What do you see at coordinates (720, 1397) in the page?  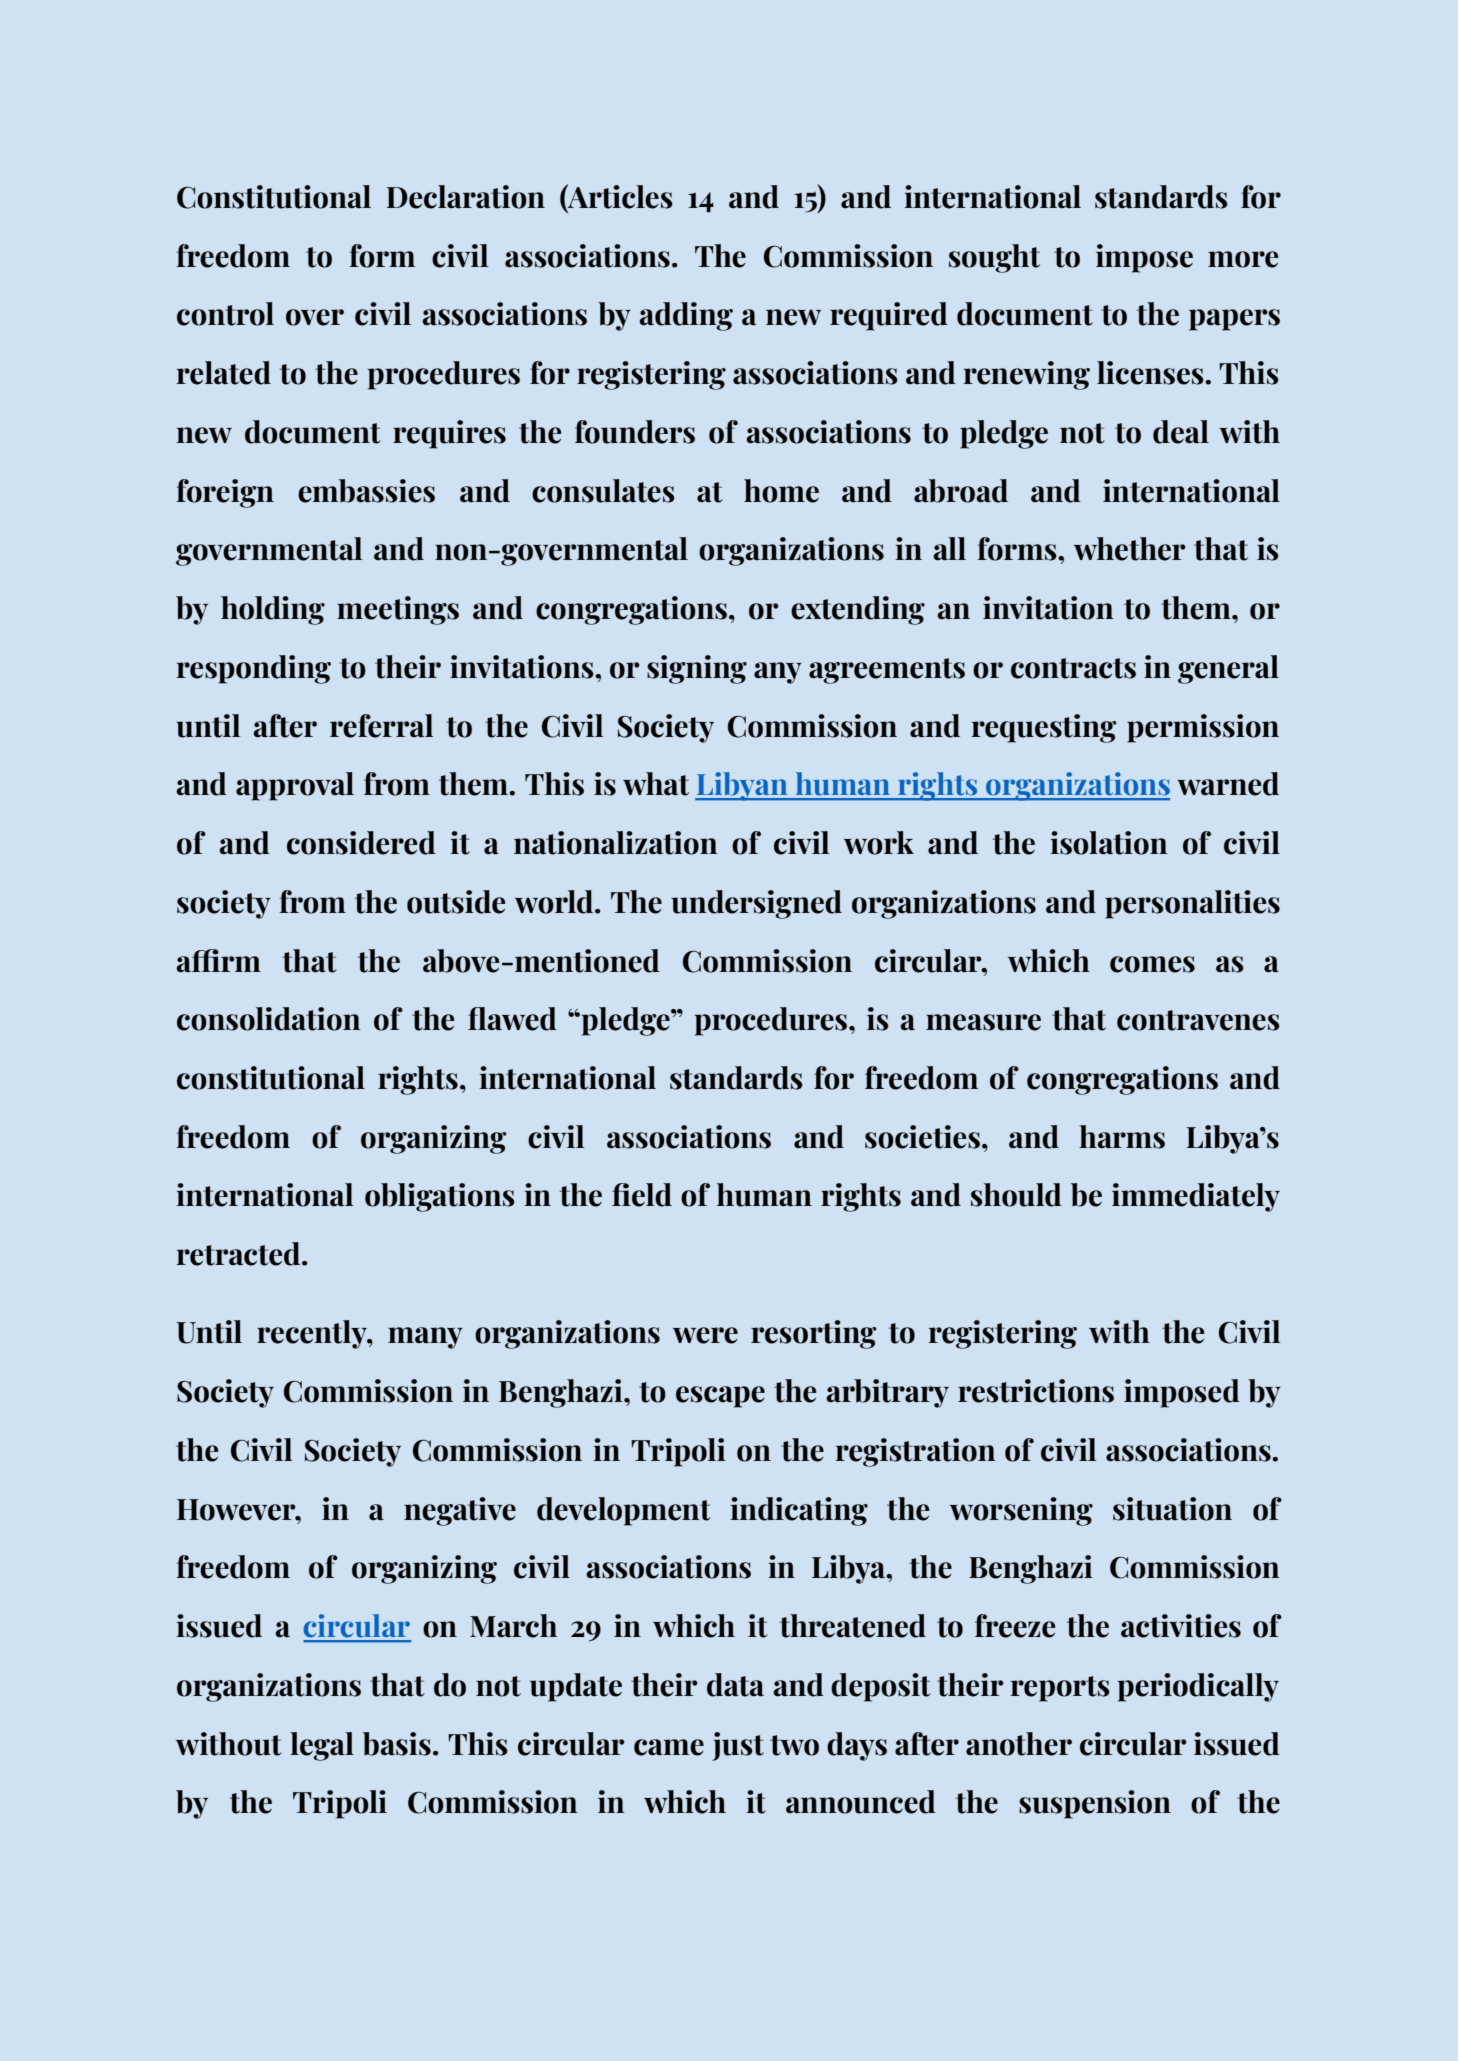 I see `escape` at bounding box center [720, 1397].
